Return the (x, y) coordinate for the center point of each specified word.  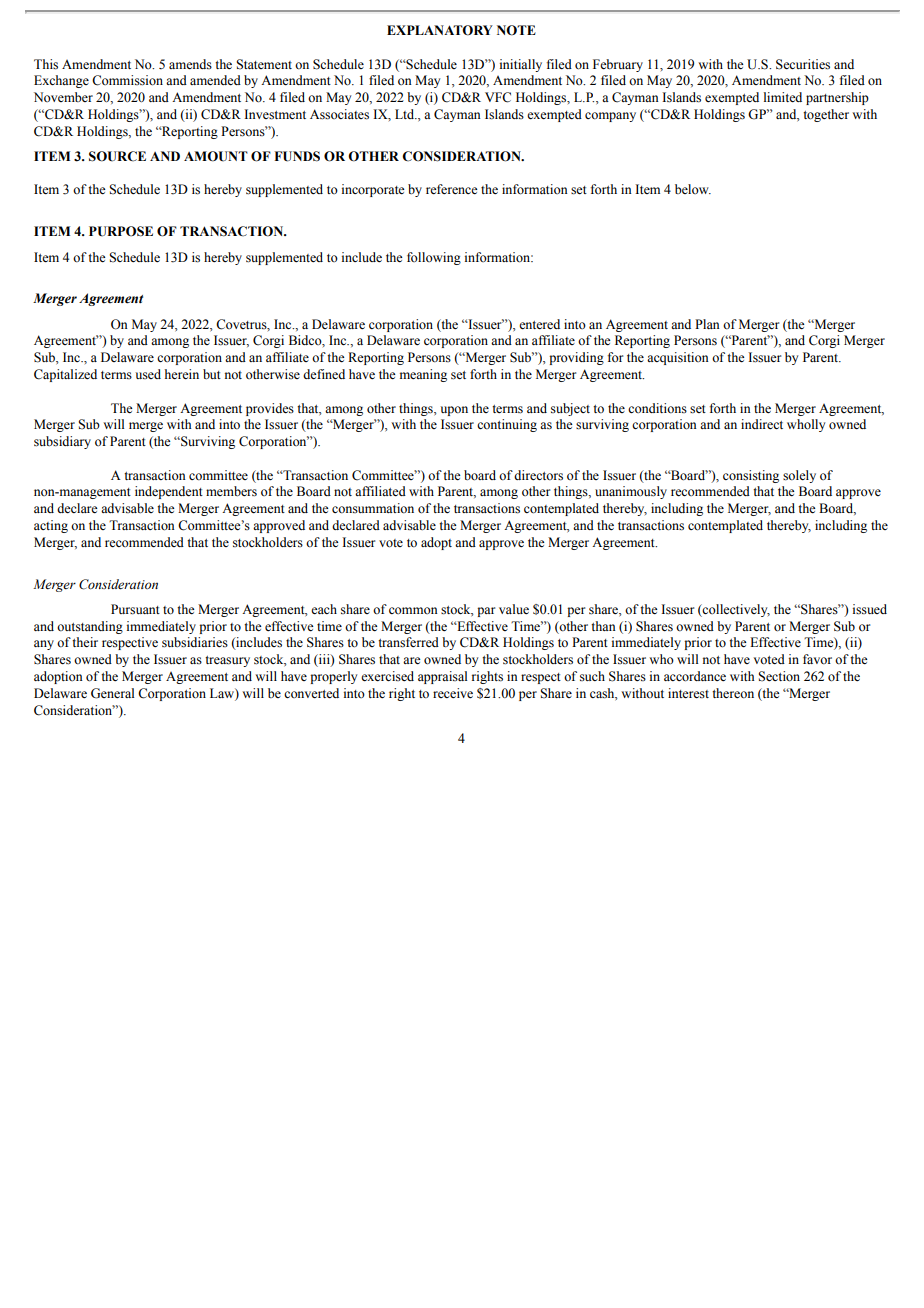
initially (521, 65)
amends (190, 64)
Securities (803, 64)
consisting (751, 476)
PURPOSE (121, 231)
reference (452, 189)
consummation (373, 508)
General (113, 693)
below (693, 189)
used (148, 374)
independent (169, 492)
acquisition (678, 358)
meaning (423, 375)
